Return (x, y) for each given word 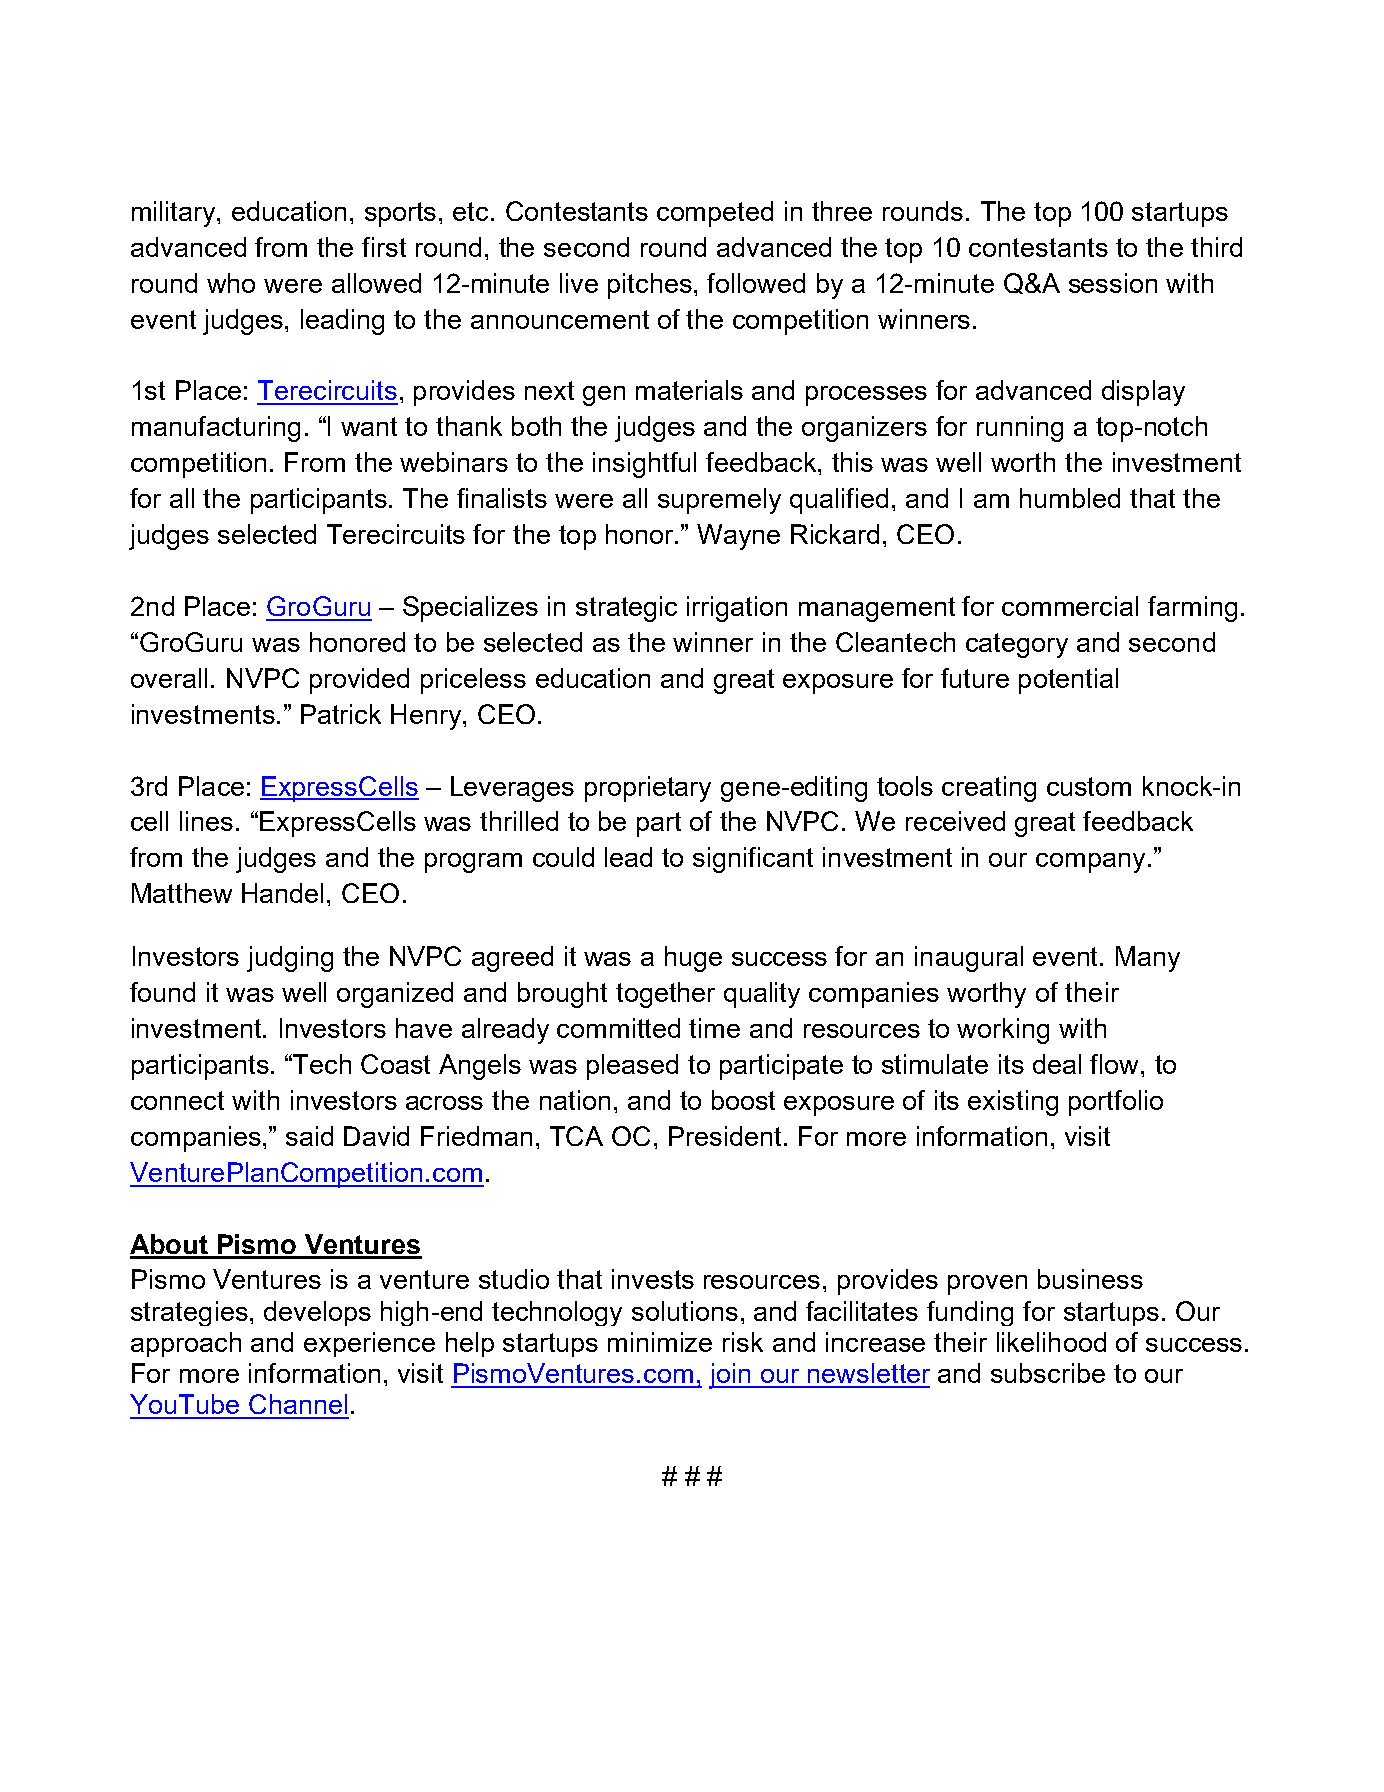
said (309, 1136)
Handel (282, 893)
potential (1068, 681)
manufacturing (216, 429)
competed (715, 214)
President (725, 1136)
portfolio (1116, 1103)
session (1113, 283)
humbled (1070, 498)
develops (317, 1313)
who (231, 283)
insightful (644, 465)
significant (753, 860)
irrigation (737, 609)
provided (359, 681)
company (1090, 863)
